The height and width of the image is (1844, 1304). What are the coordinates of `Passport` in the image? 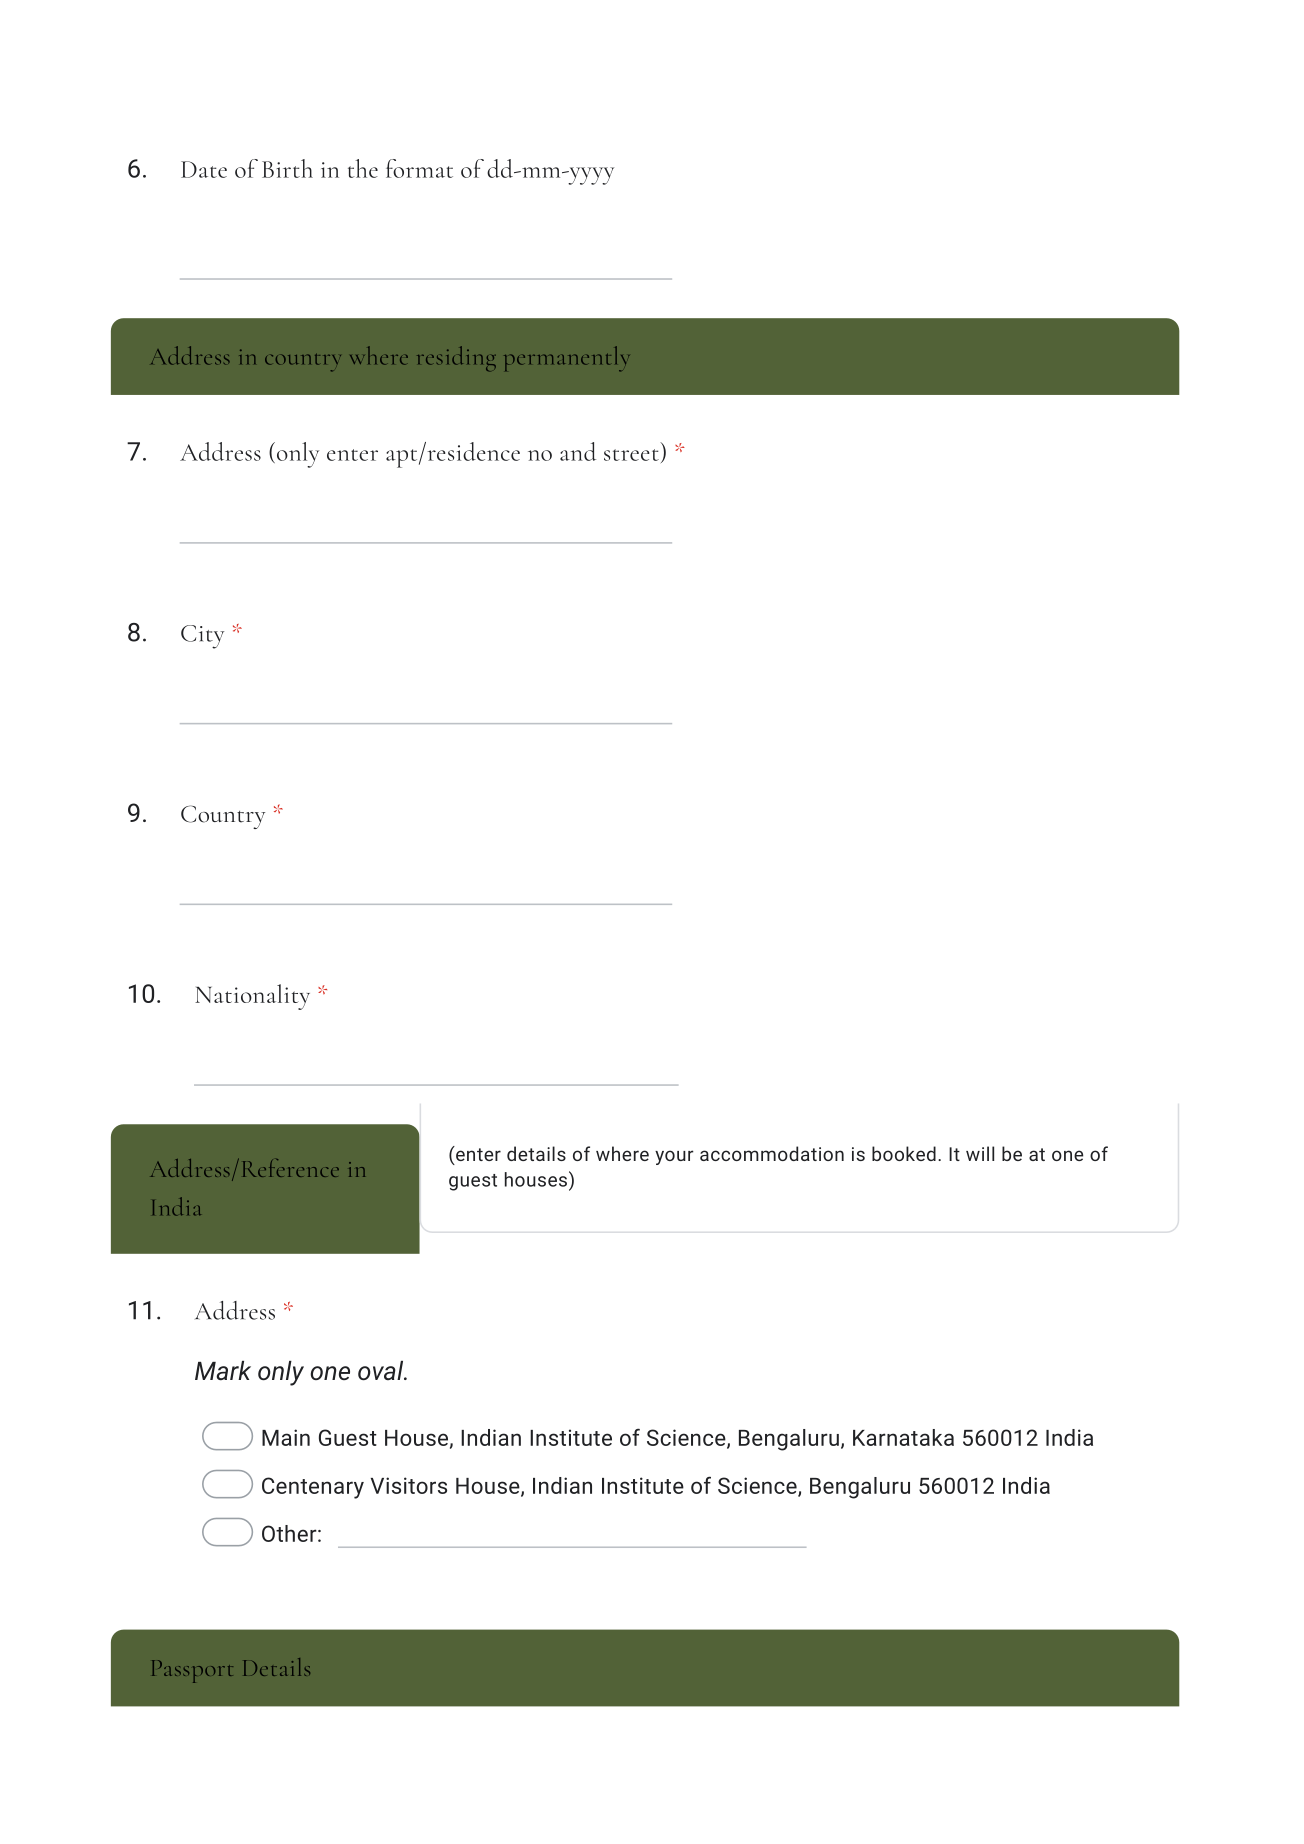 It's located at (192, 1671).
